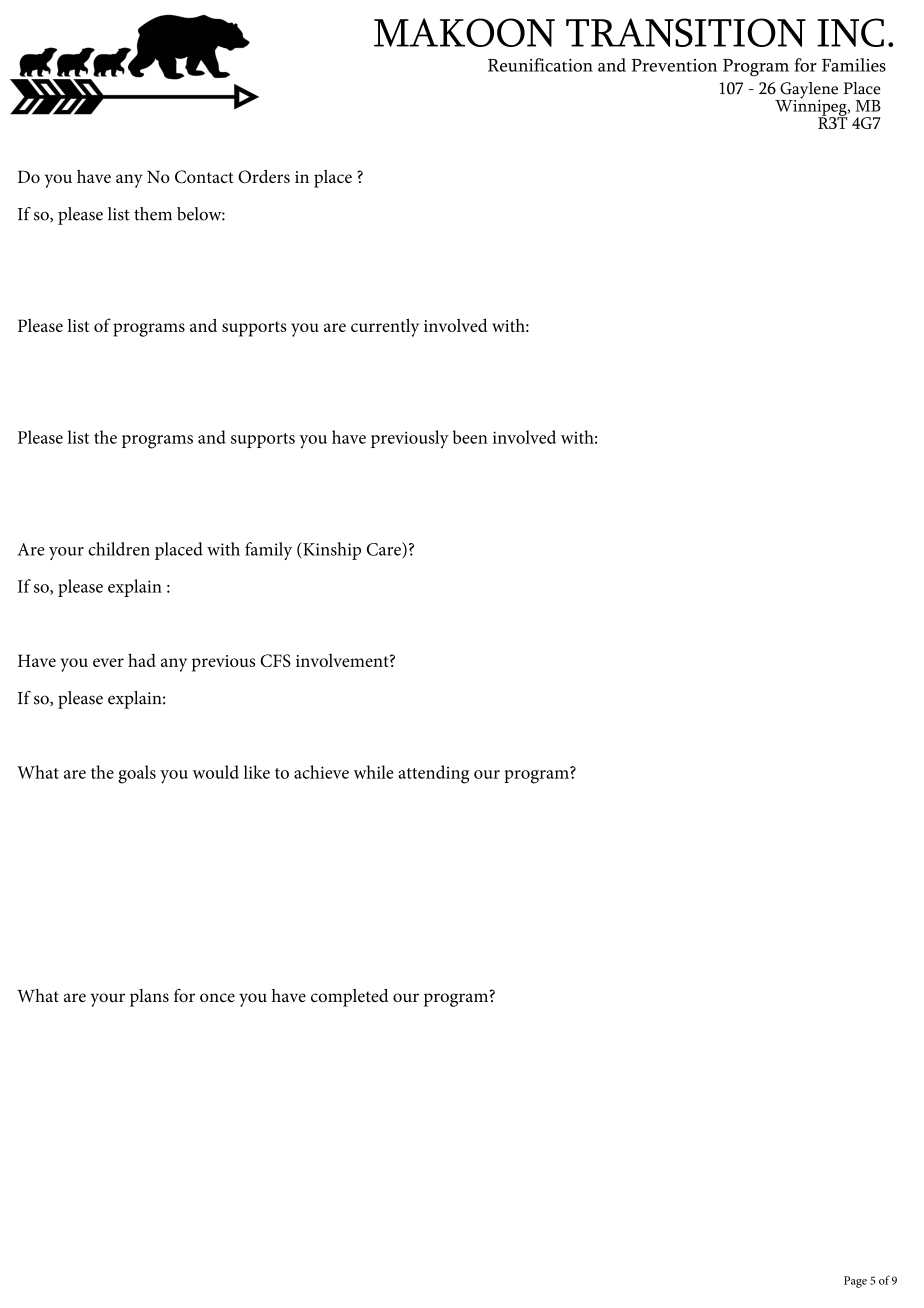  Describe the element at coordinates (540, 65) in the screenshot. I see `Reunification` at that location.
